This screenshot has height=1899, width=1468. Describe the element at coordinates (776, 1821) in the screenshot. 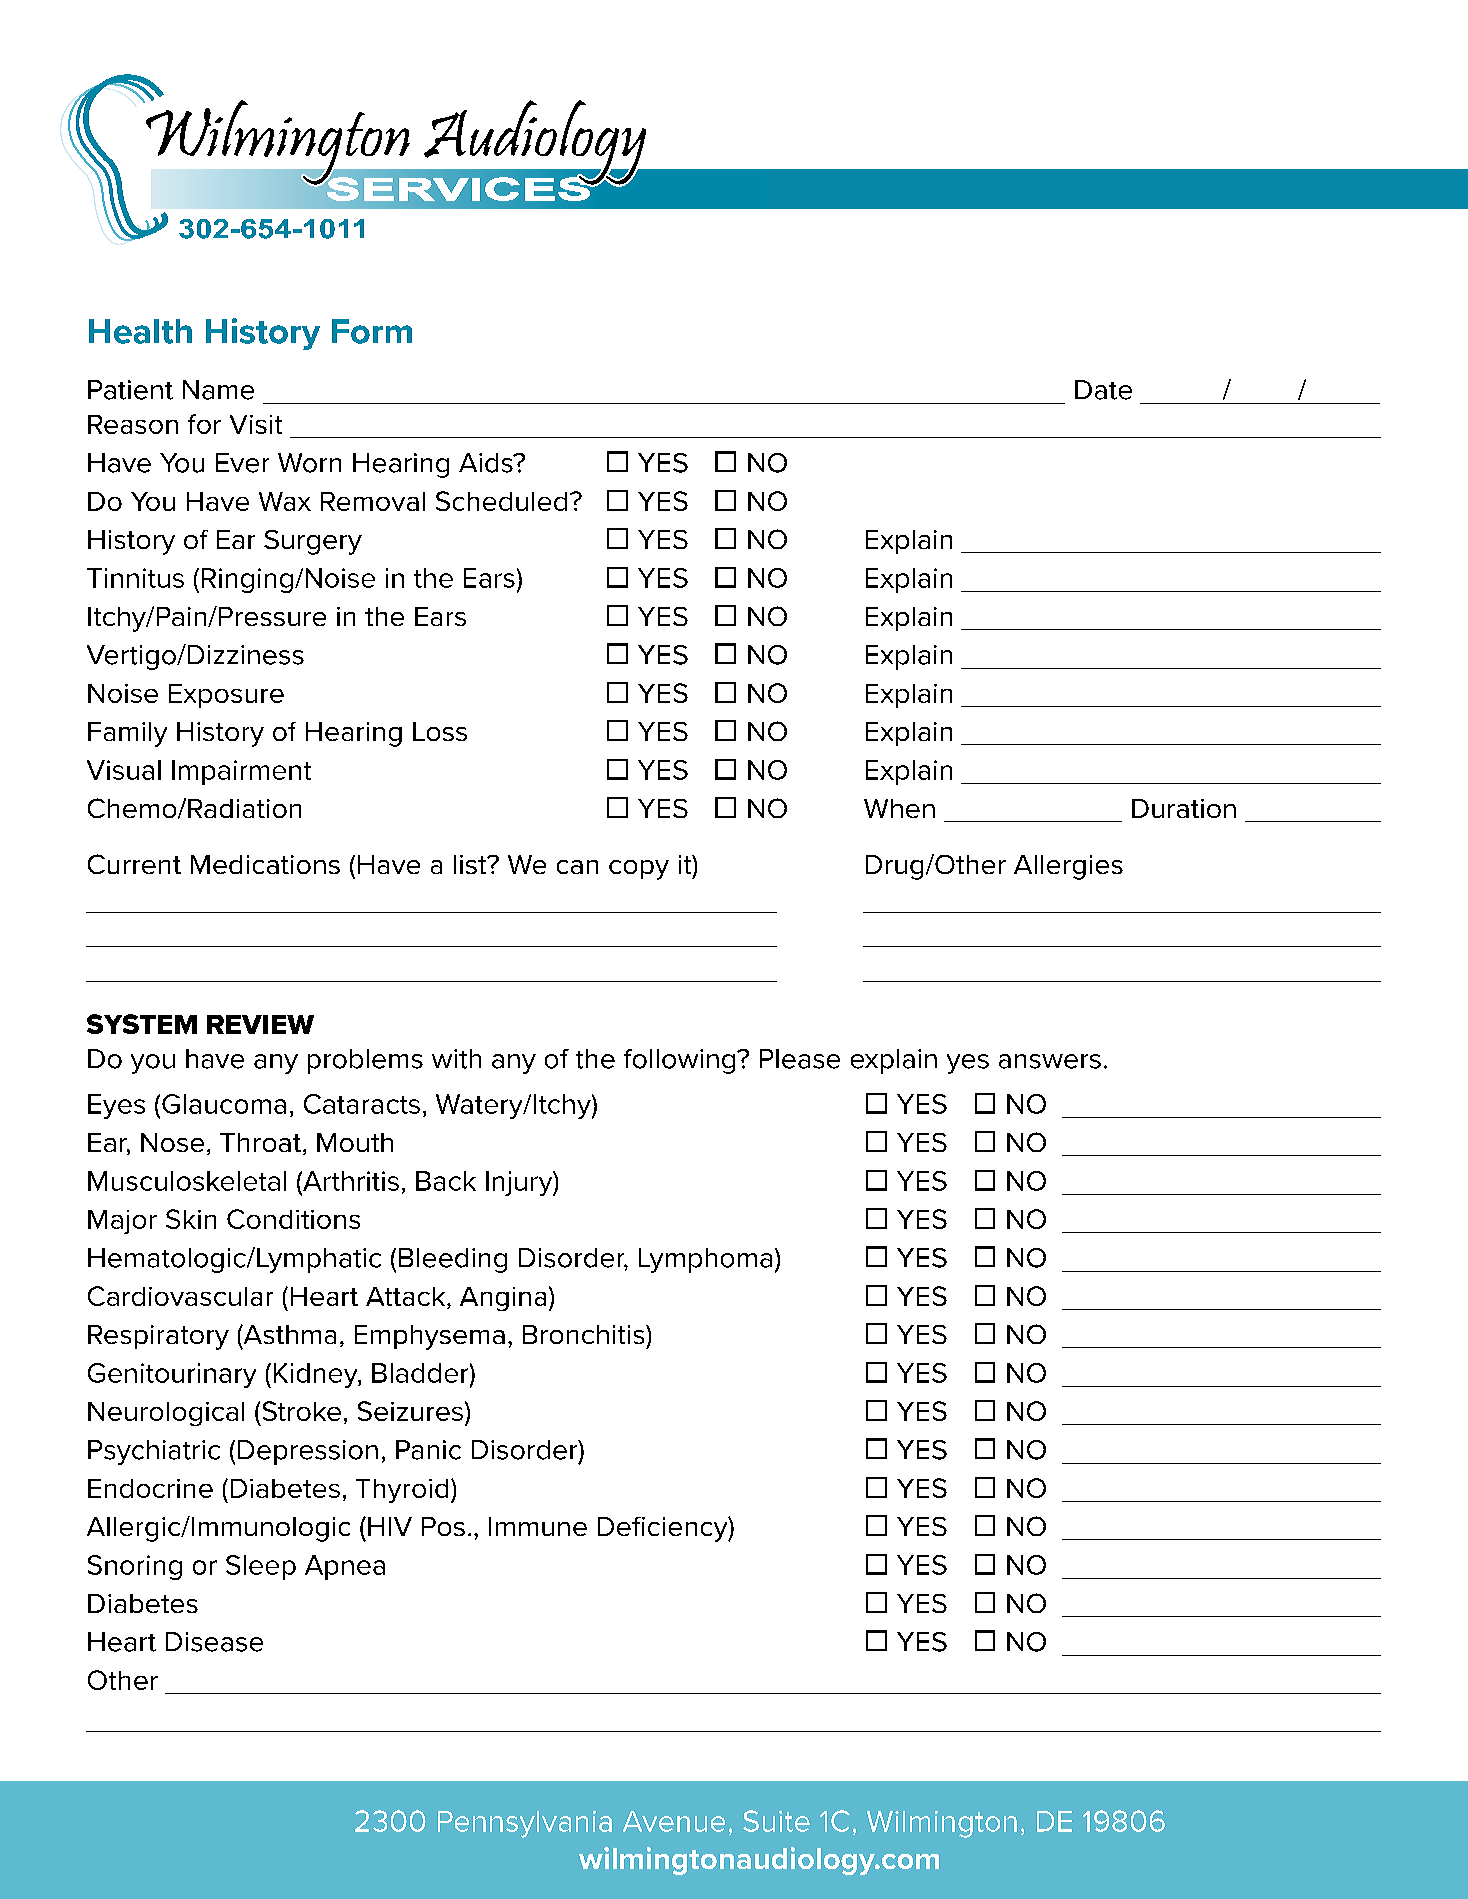

I see `Suite` at that location.
